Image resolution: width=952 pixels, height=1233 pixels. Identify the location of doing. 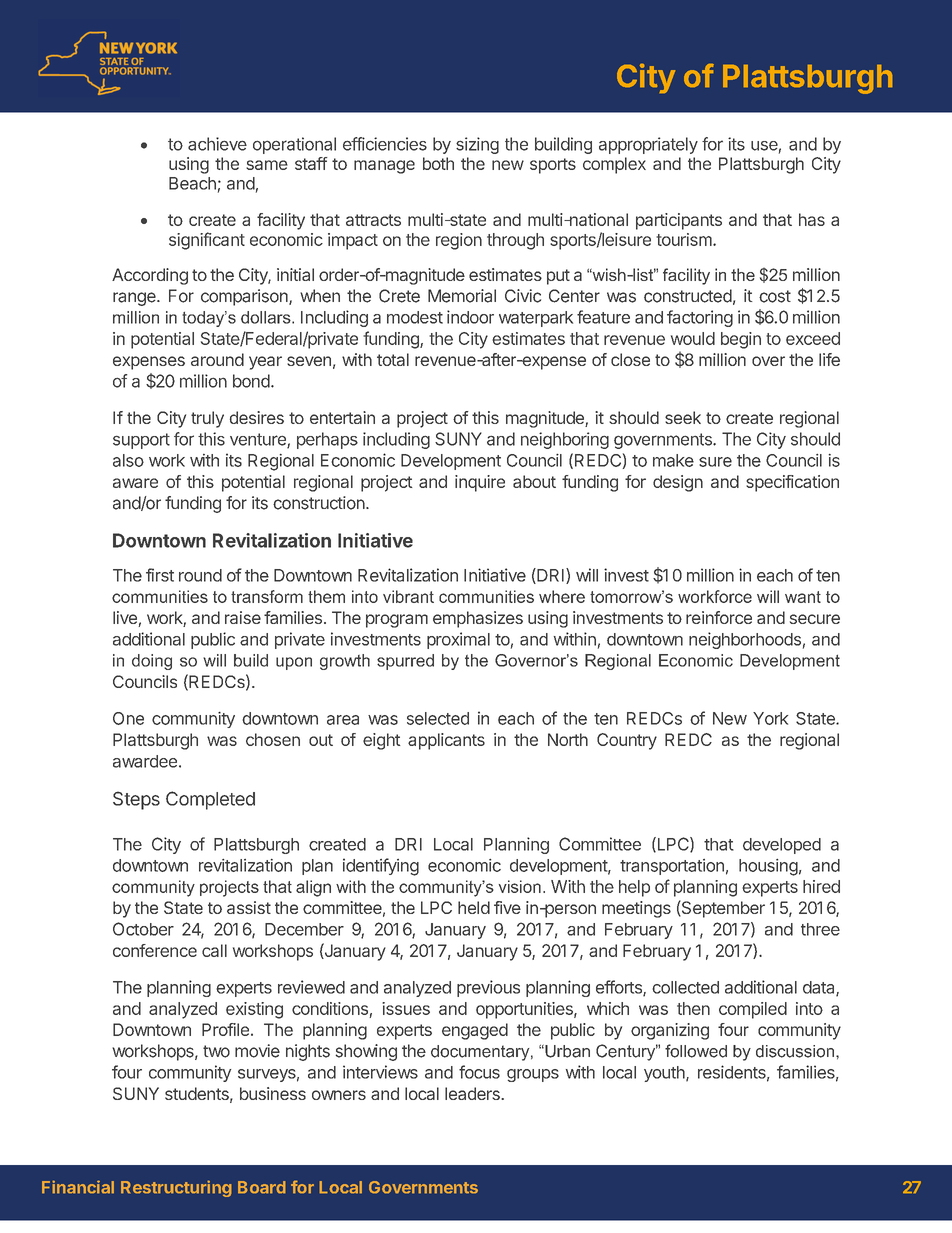
(152, 662).
